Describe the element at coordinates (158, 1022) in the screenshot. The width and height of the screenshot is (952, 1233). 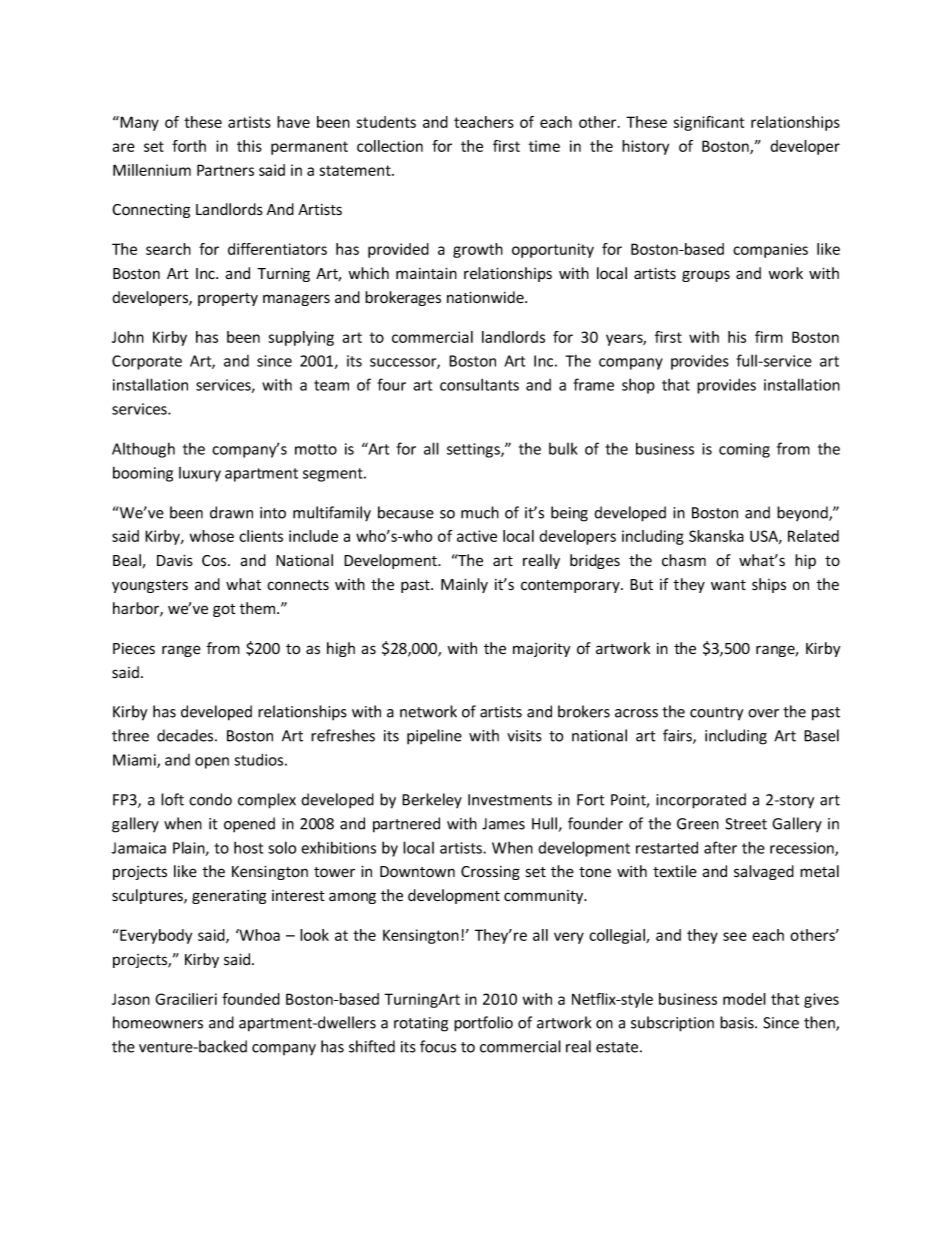
I see `homeowners` at that location.
